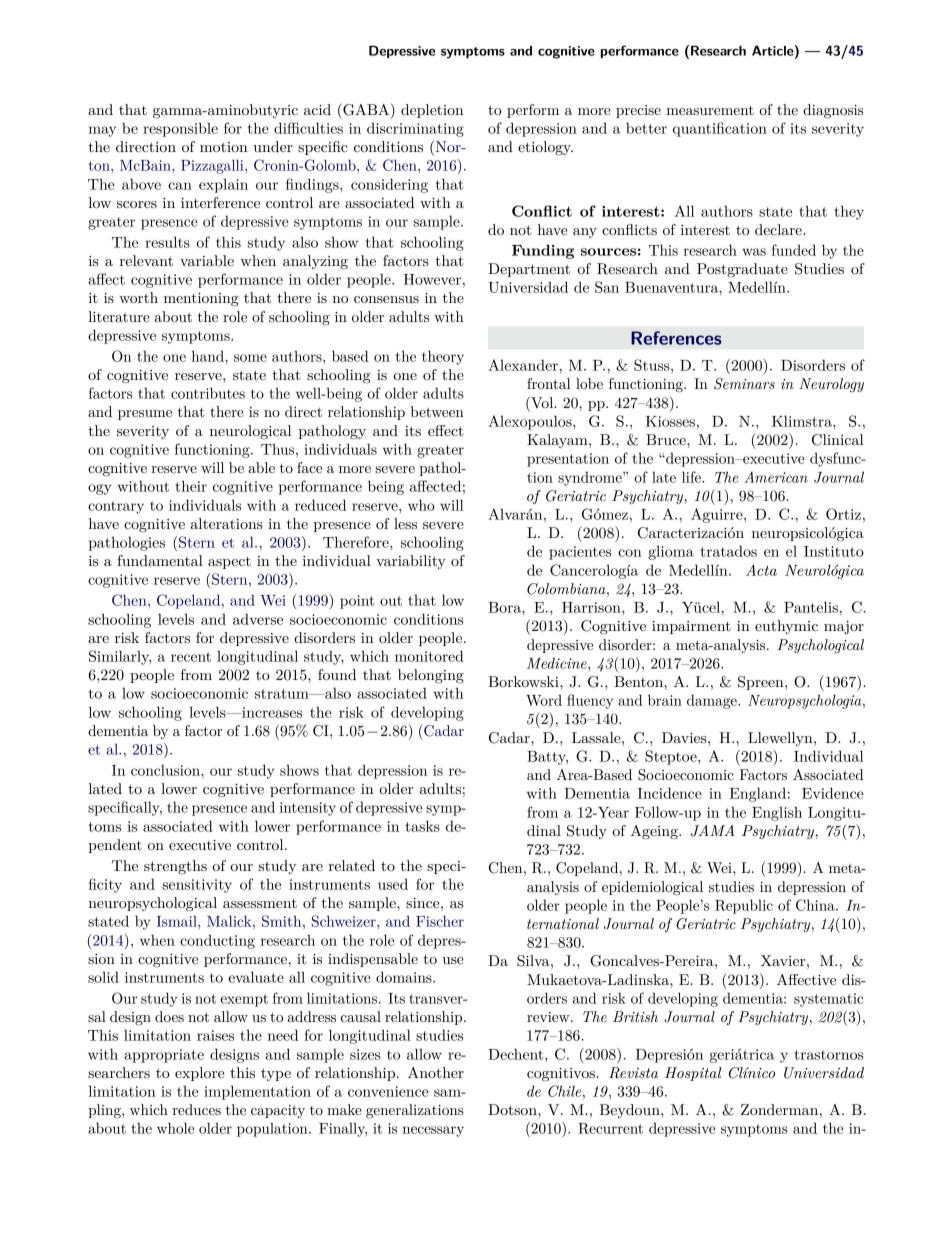  I want to click on recent, so click(191, 657).
